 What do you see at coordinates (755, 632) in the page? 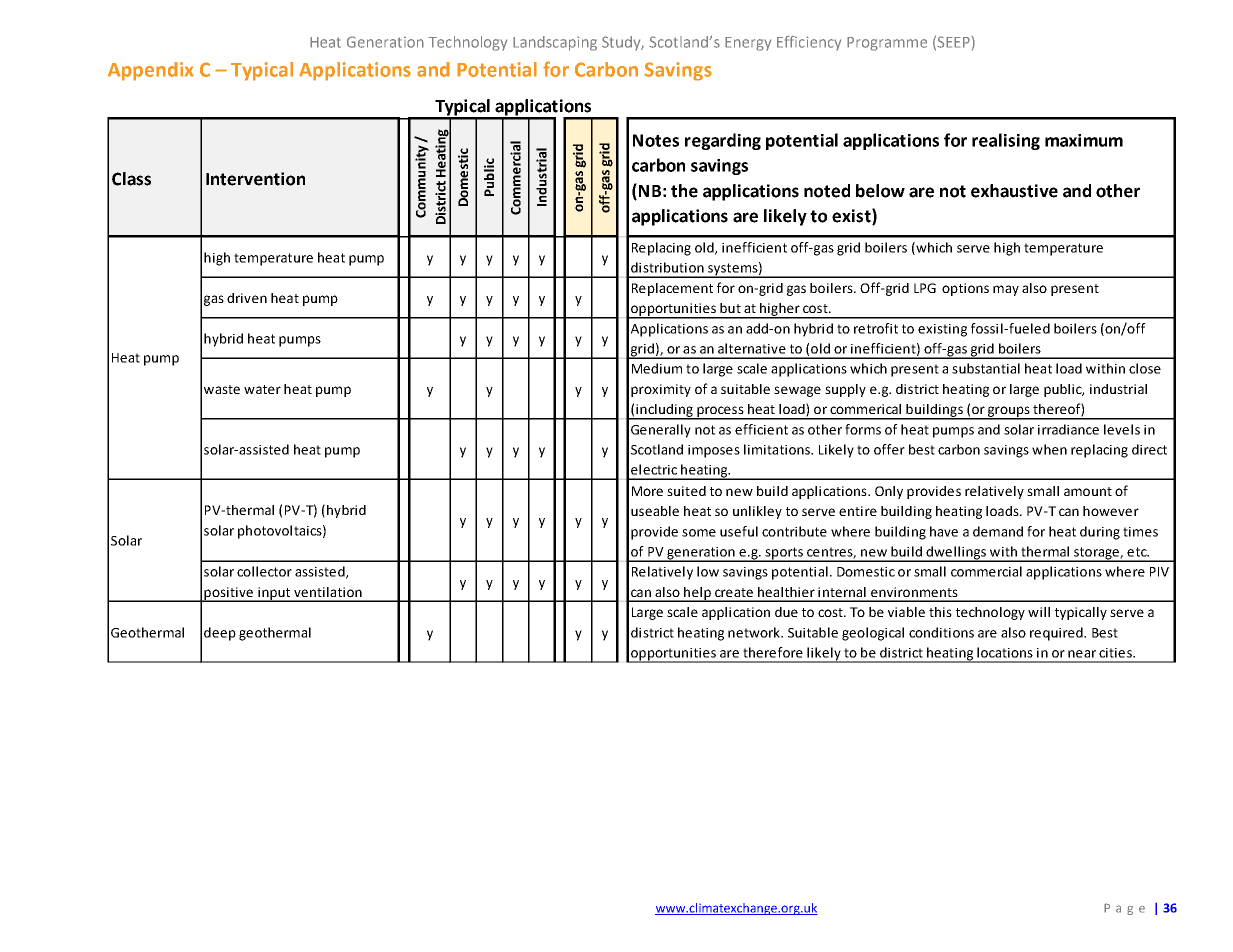
I see `network` at bounding box center [755, 632].
